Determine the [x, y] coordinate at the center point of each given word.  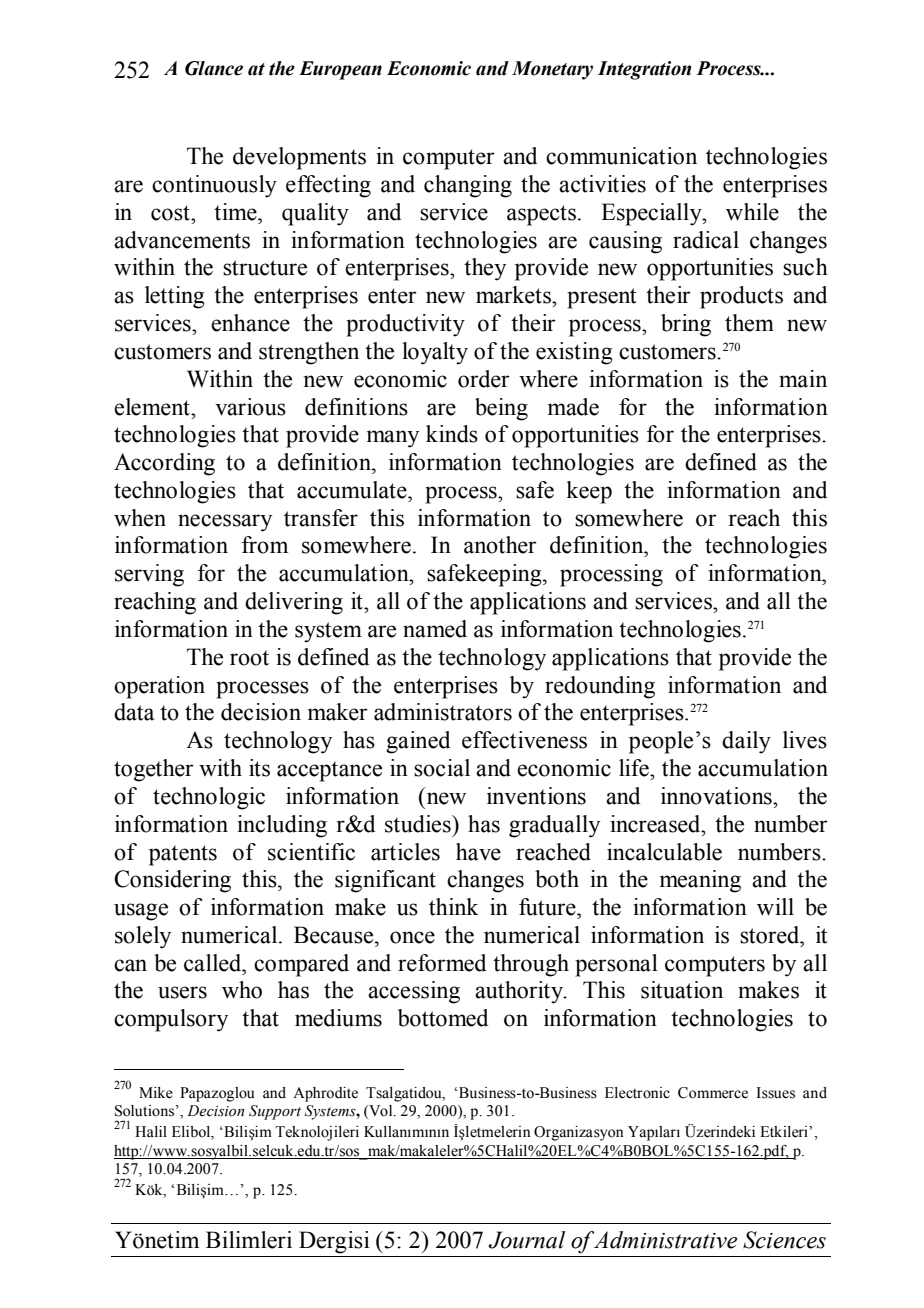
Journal [526, 1240]
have [478, 852]
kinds [452, 434]
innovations [717, 796]
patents [183, 855]
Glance [214, 68]
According [164, 464]
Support [275, 1112]
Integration [644, 70]
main [803, 379]
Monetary [552, 70]
